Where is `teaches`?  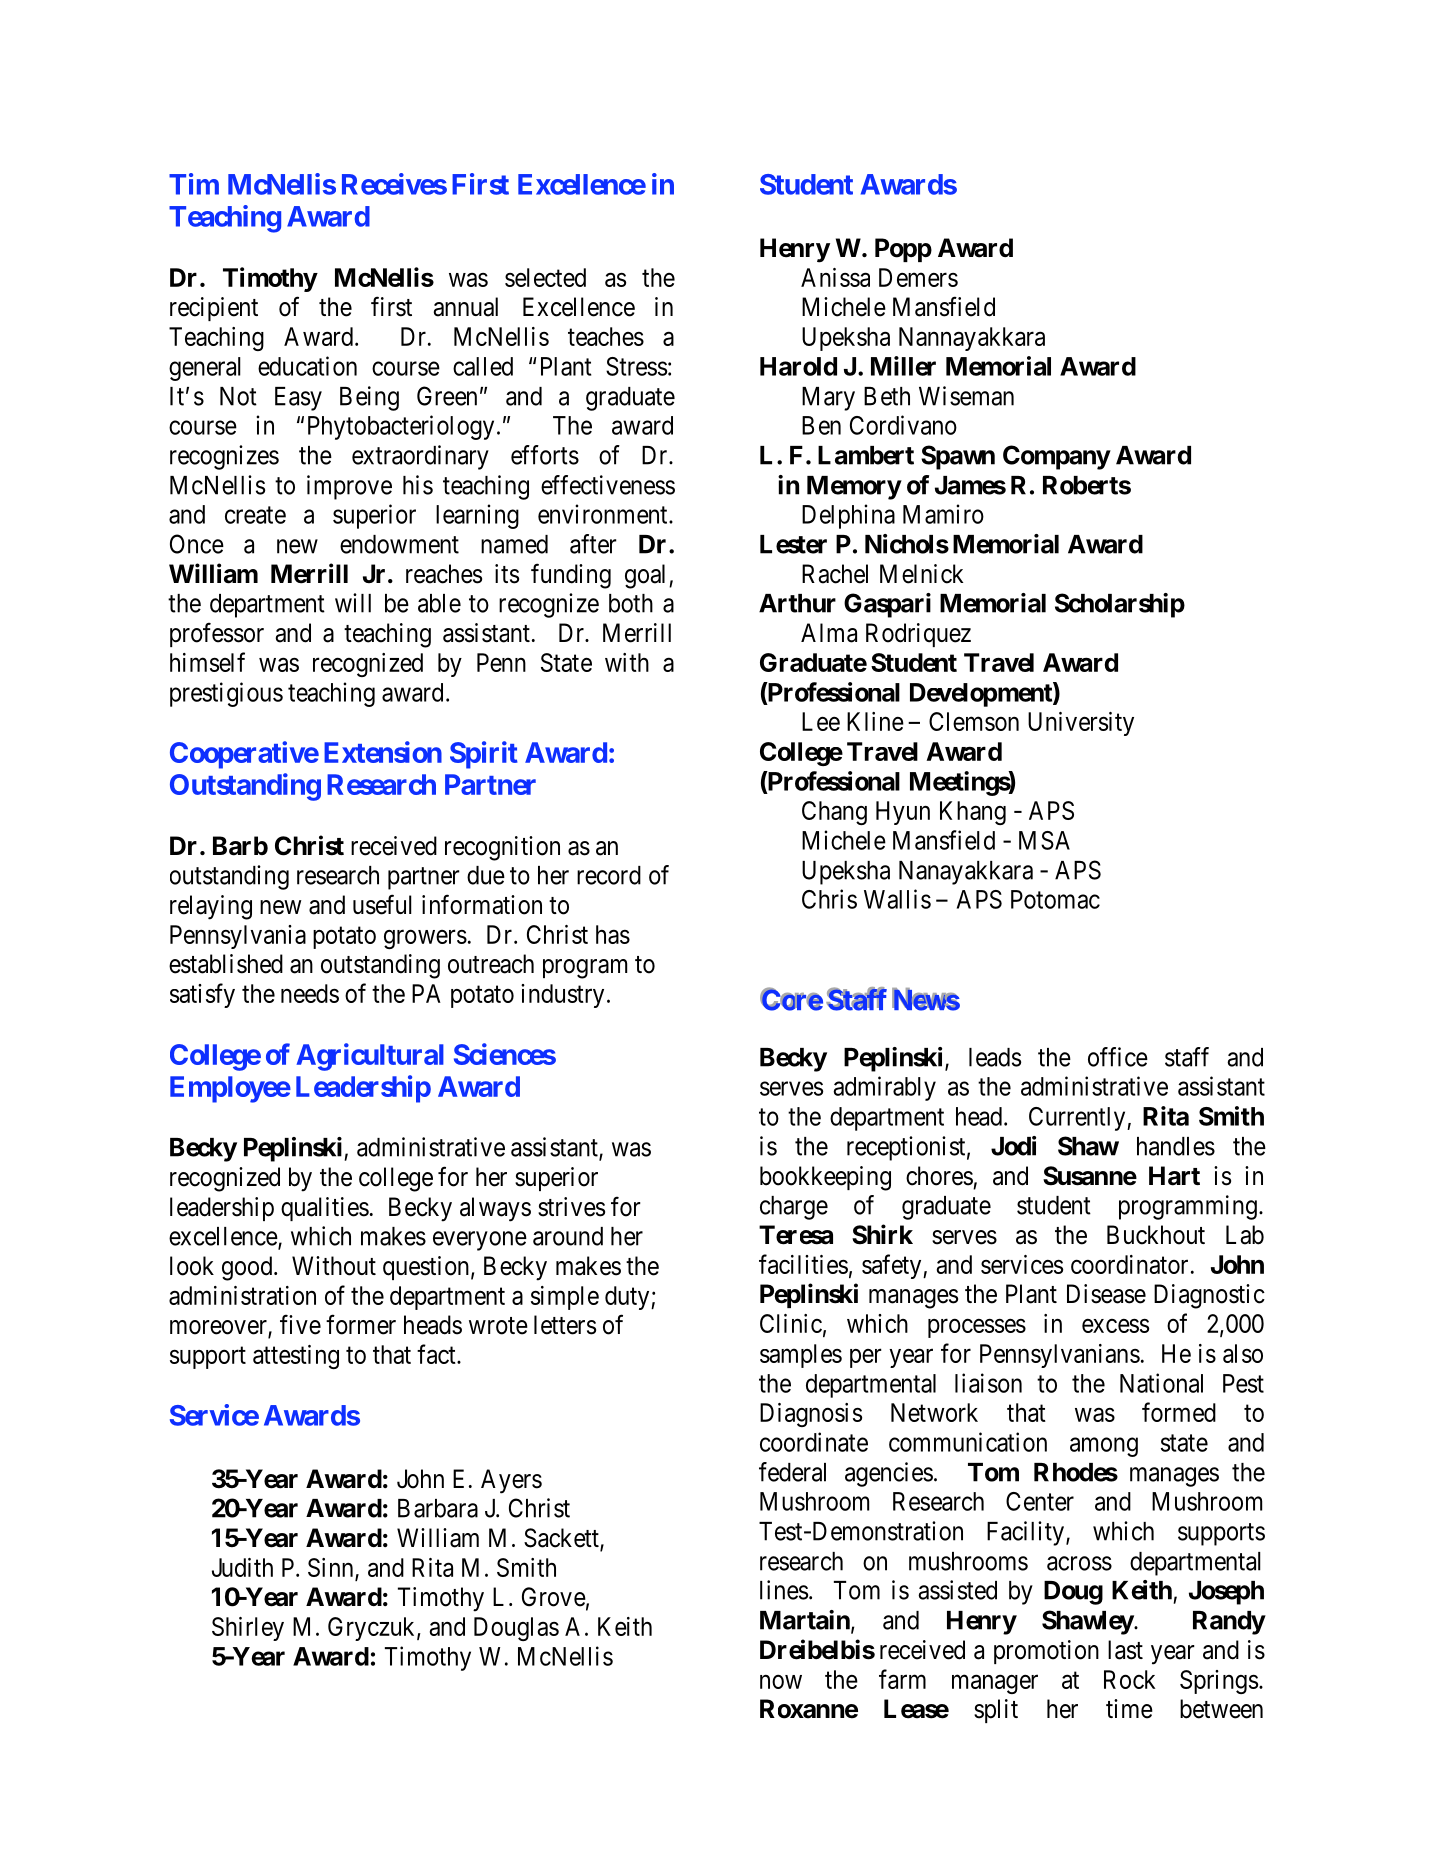 teaches is located at coordinates (606, 336).
